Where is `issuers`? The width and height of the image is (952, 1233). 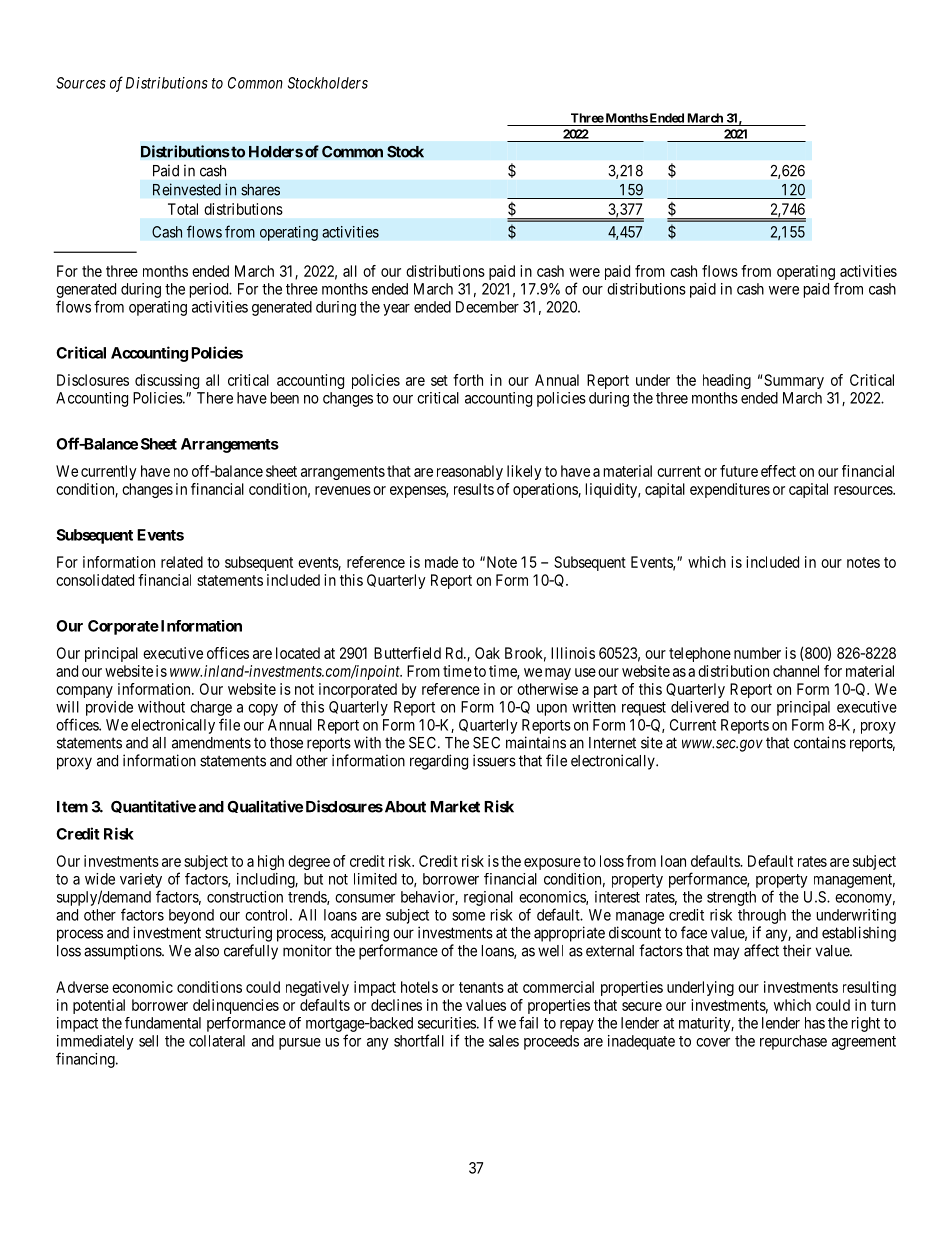
issuers is located at coordinates (494, 760).
